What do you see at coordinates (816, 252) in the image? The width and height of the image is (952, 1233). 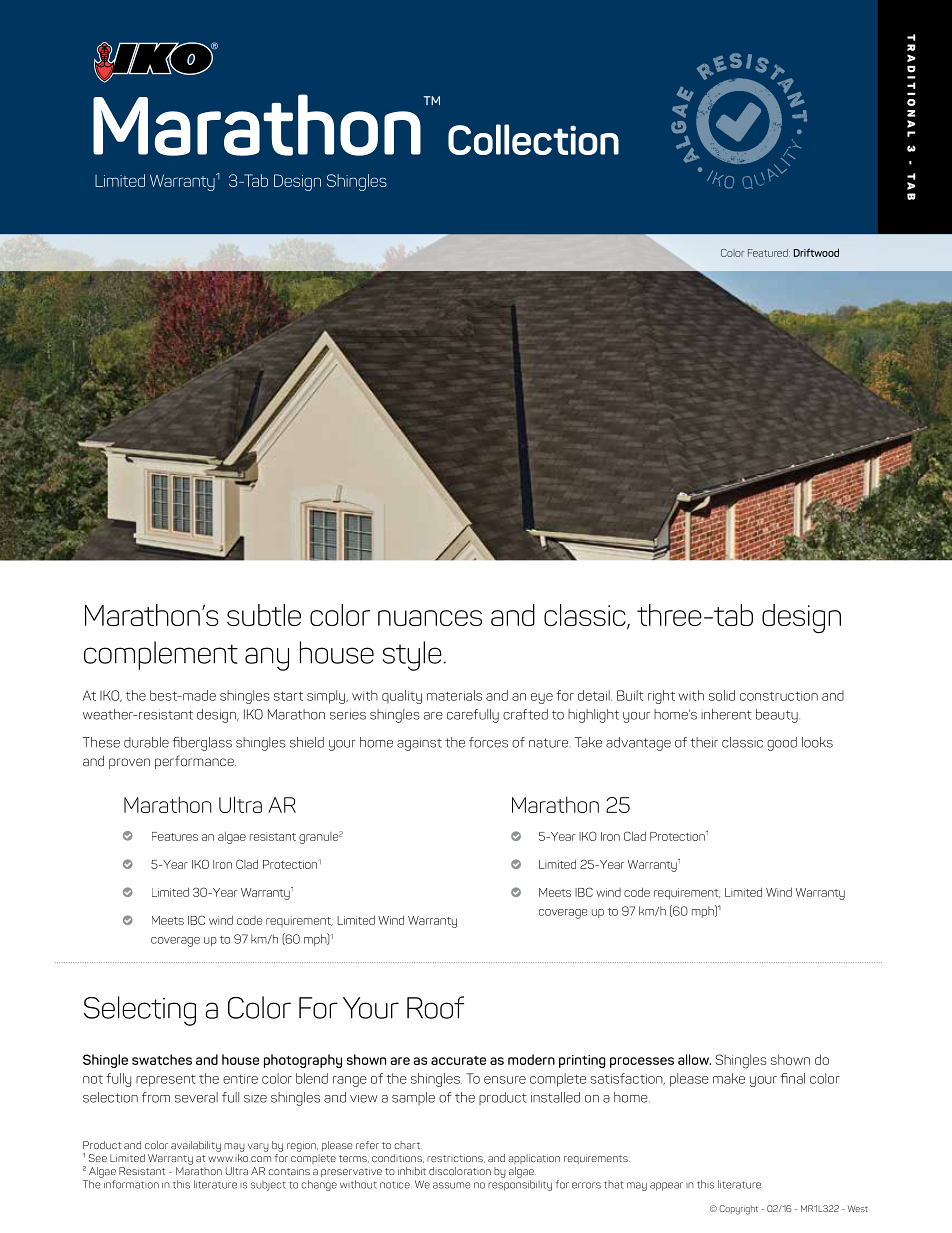 I see `Driftwood` at bounding box center [816, 252].
